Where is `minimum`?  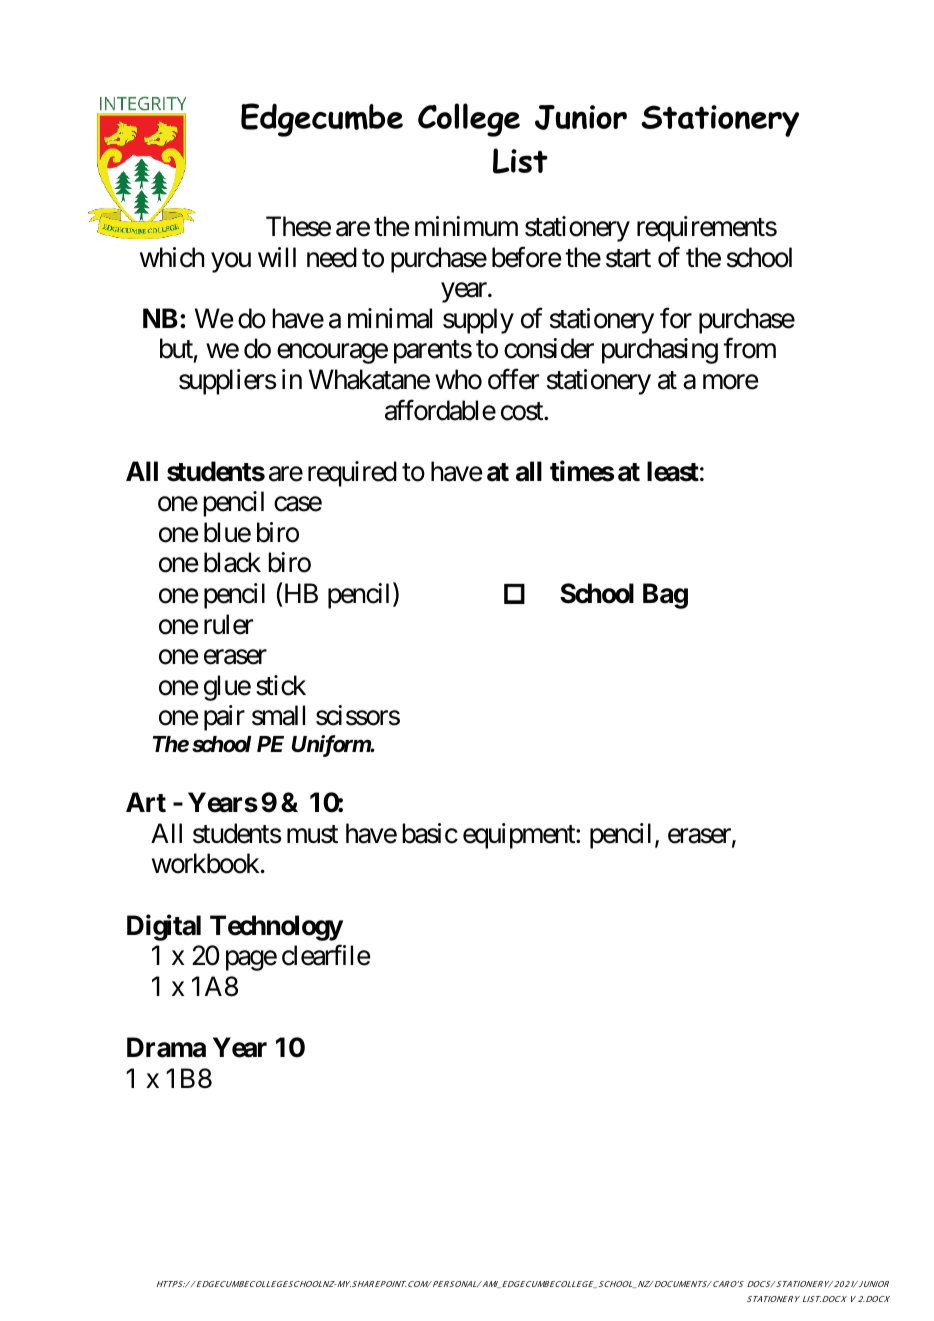 minimum is located at coordinates (466, 226).
